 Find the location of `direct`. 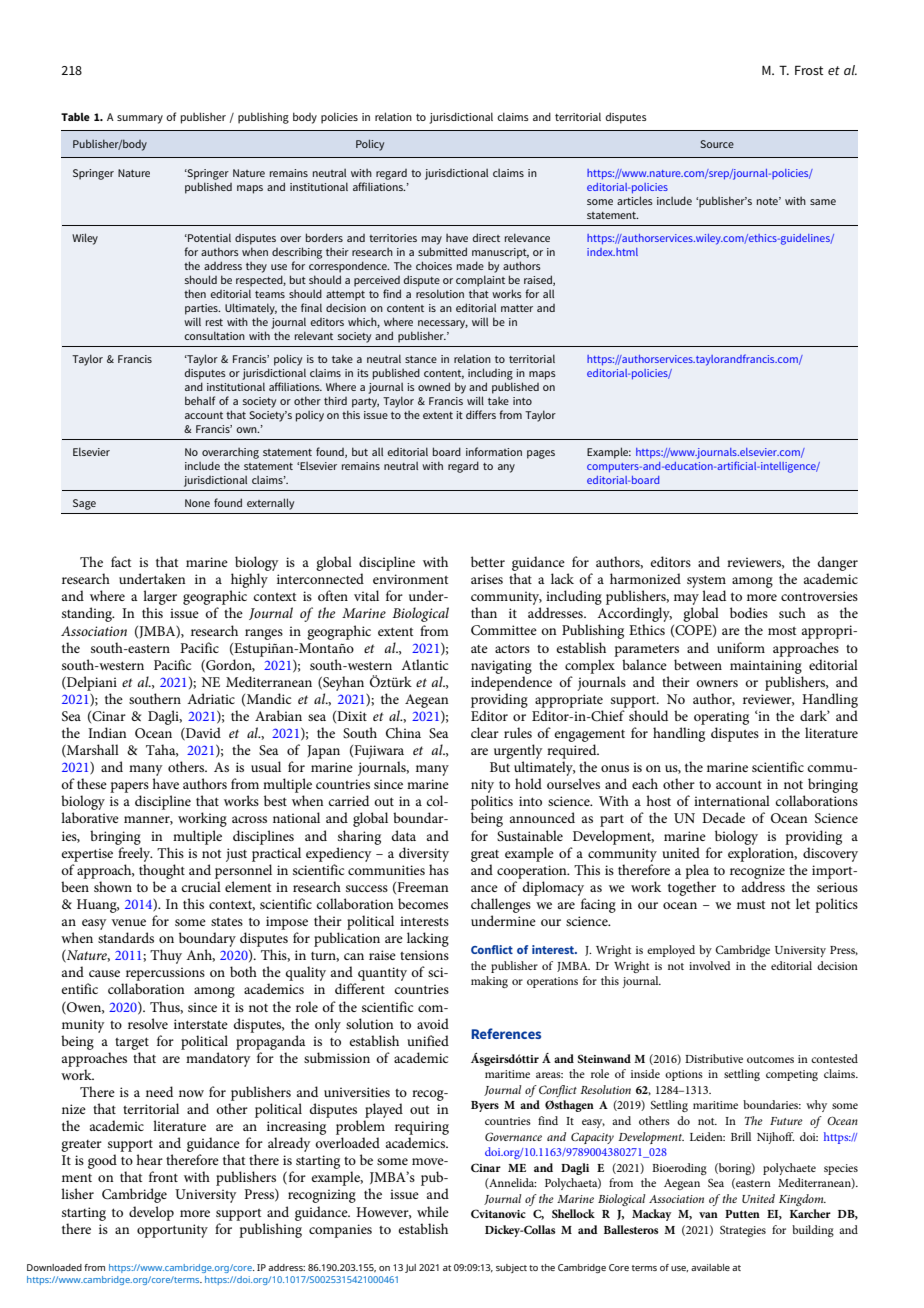

direct is located at coordinates (486, 237).
